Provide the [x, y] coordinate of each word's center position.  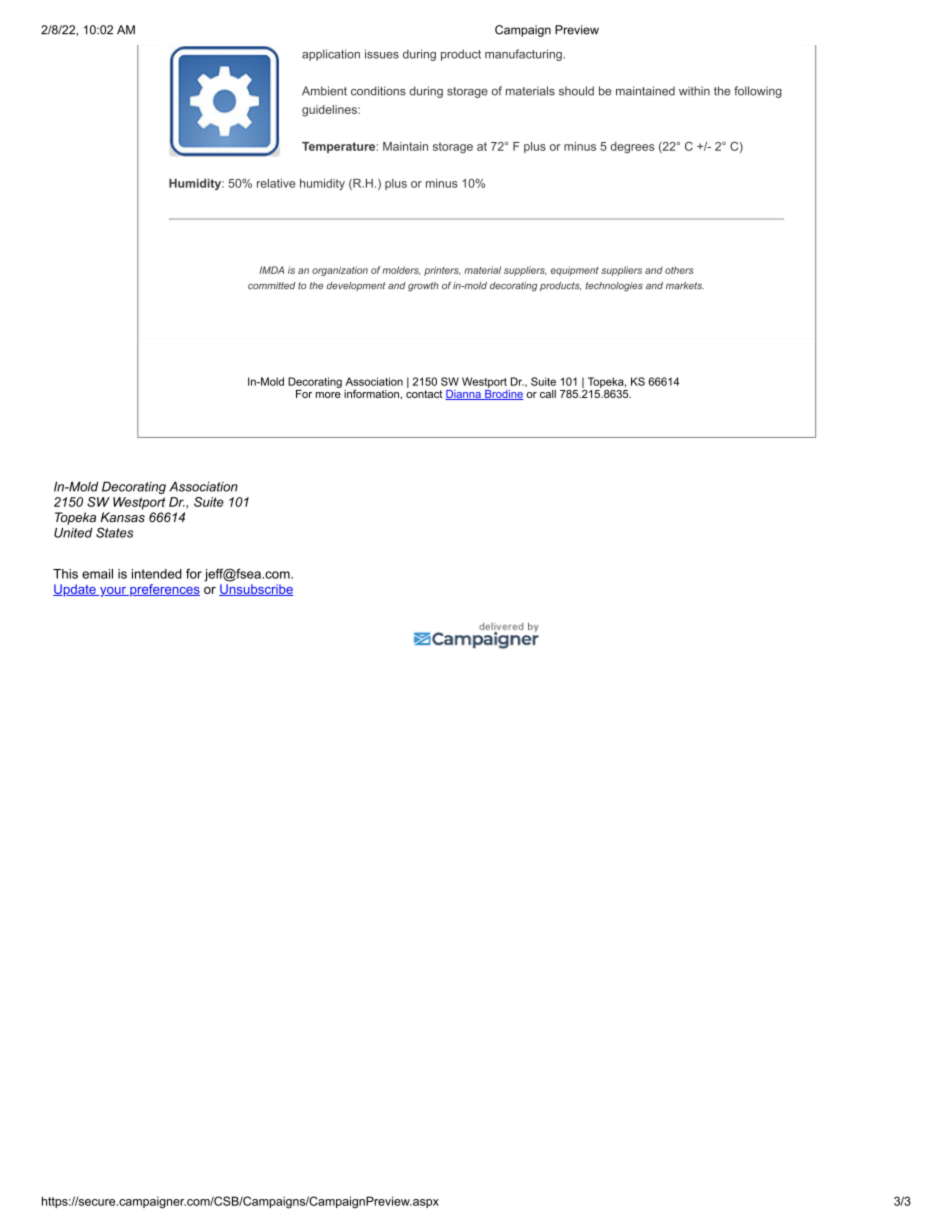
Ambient [324, 91]
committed [272, 286]
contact [424, 392]
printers [442, 271]
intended [157, 574]
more [328, 395]
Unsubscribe [256, 590]
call [548, 394]
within [694, 91]
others [679, 270]
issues [382, 54]
